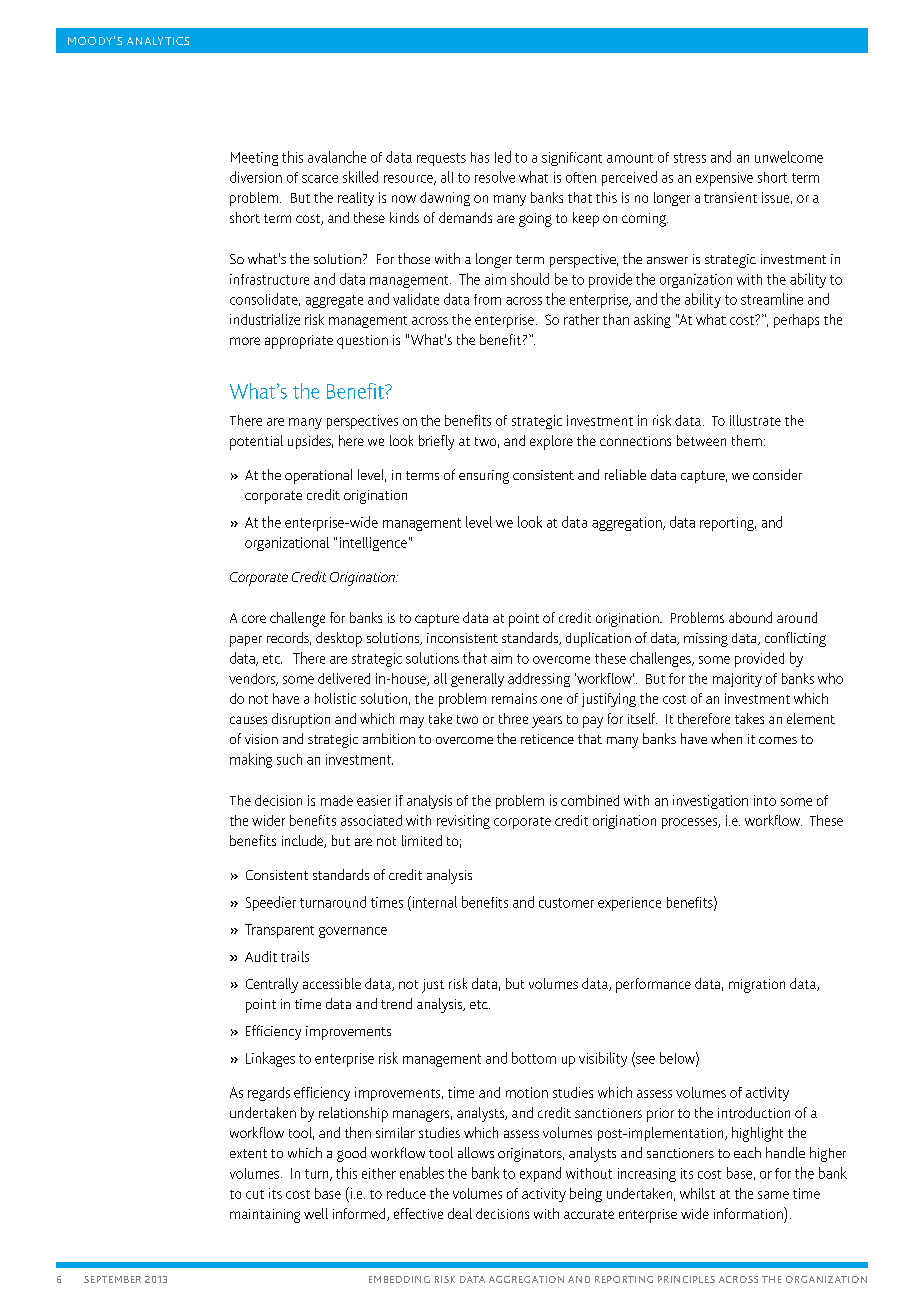 The image size is (924, 1308). I want to click on transient, so click(730, 197).
